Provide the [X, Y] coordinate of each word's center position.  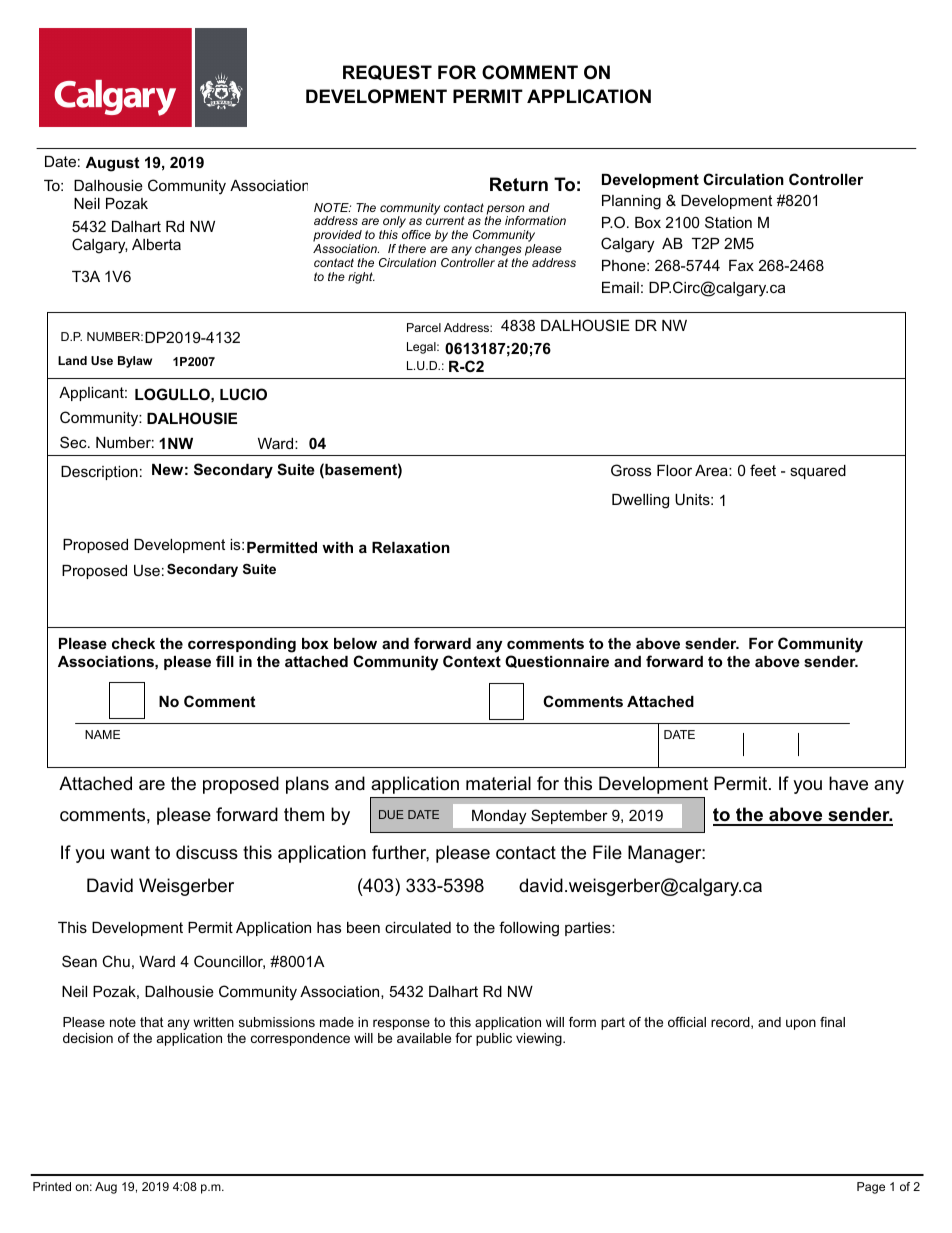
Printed [52, 1186]
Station [728, 222]
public [494, 1039]
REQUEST [387, 72]
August [112, 164]
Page [871, 1188]
